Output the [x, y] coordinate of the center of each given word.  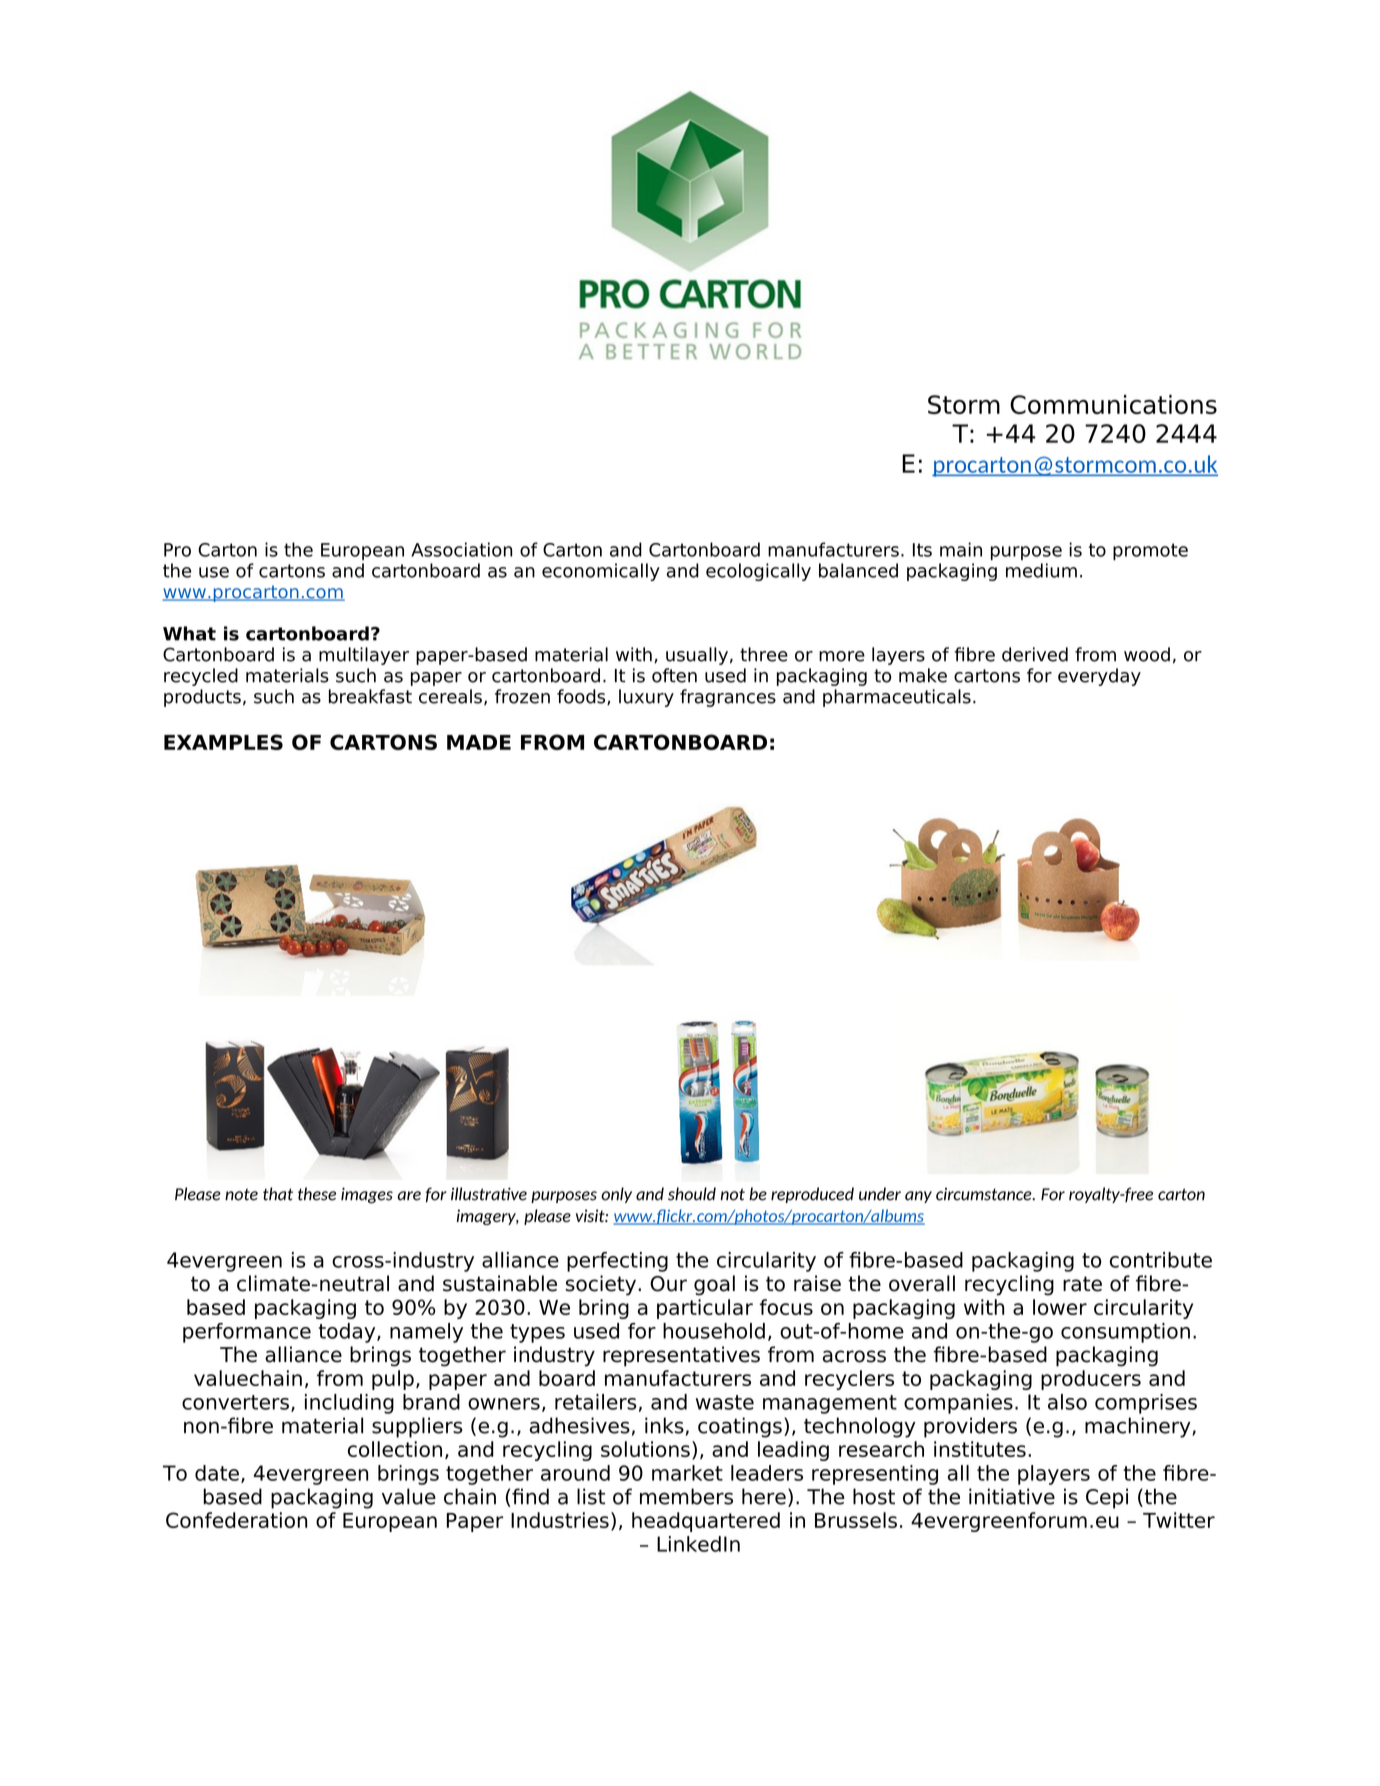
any [918, 1197]
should [692, 1194]
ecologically [758, 572]
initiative [1012, 1496]
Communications [1113, 404]
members [686, 1496]
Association [461, 549]
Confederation [236, 1520]
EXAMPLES [223, 742]
